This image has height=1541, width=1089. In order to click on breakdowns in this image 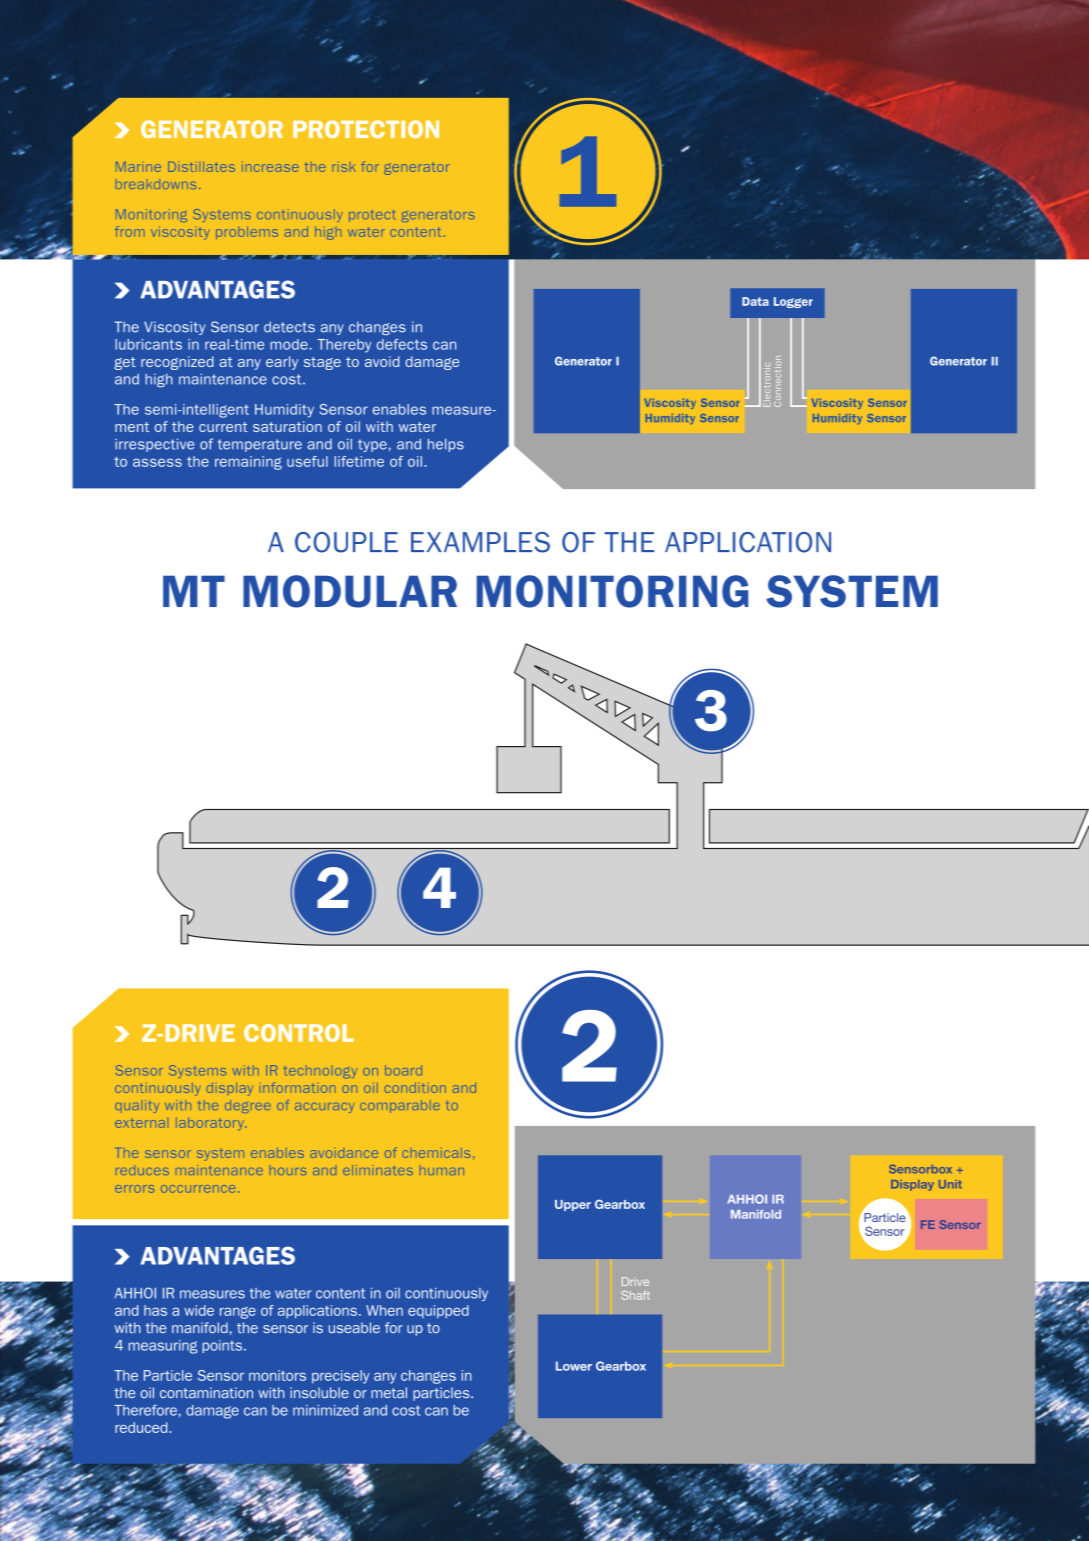, I will do `click(156, 184)`.
